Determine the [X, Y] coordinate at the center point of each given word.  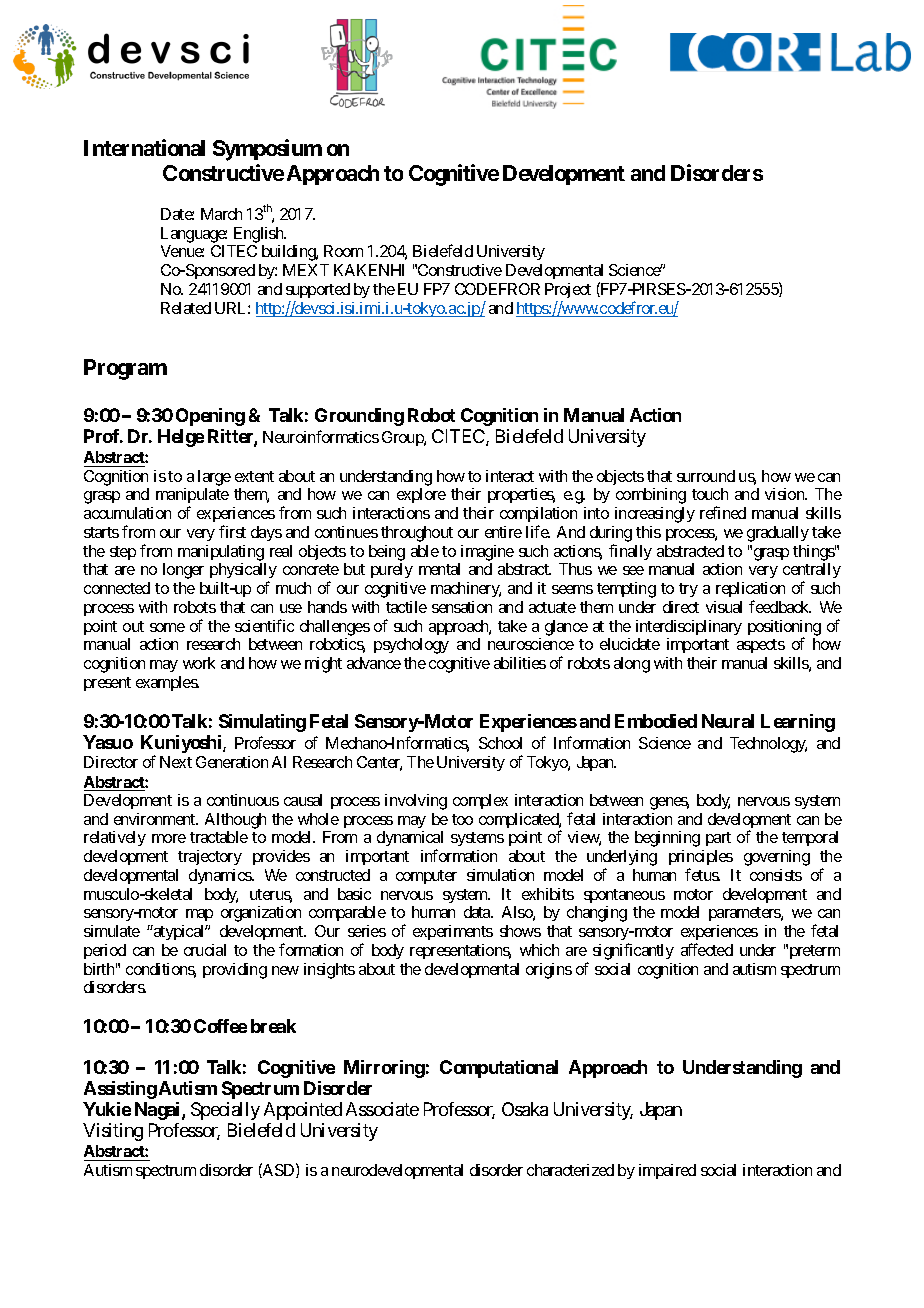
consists [776, 875]
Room [343, 251]
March [221, 214]
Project [568, 292]
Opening [210, 417]
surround [706, 476]
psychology [411, 646]
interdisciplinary [689, 627]
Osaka [525, 1109]
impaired [667, 1171]
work [199, 663]
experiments [453, 932]
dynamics [221, 876]
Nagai [159, 1111]
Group [403, 438]
